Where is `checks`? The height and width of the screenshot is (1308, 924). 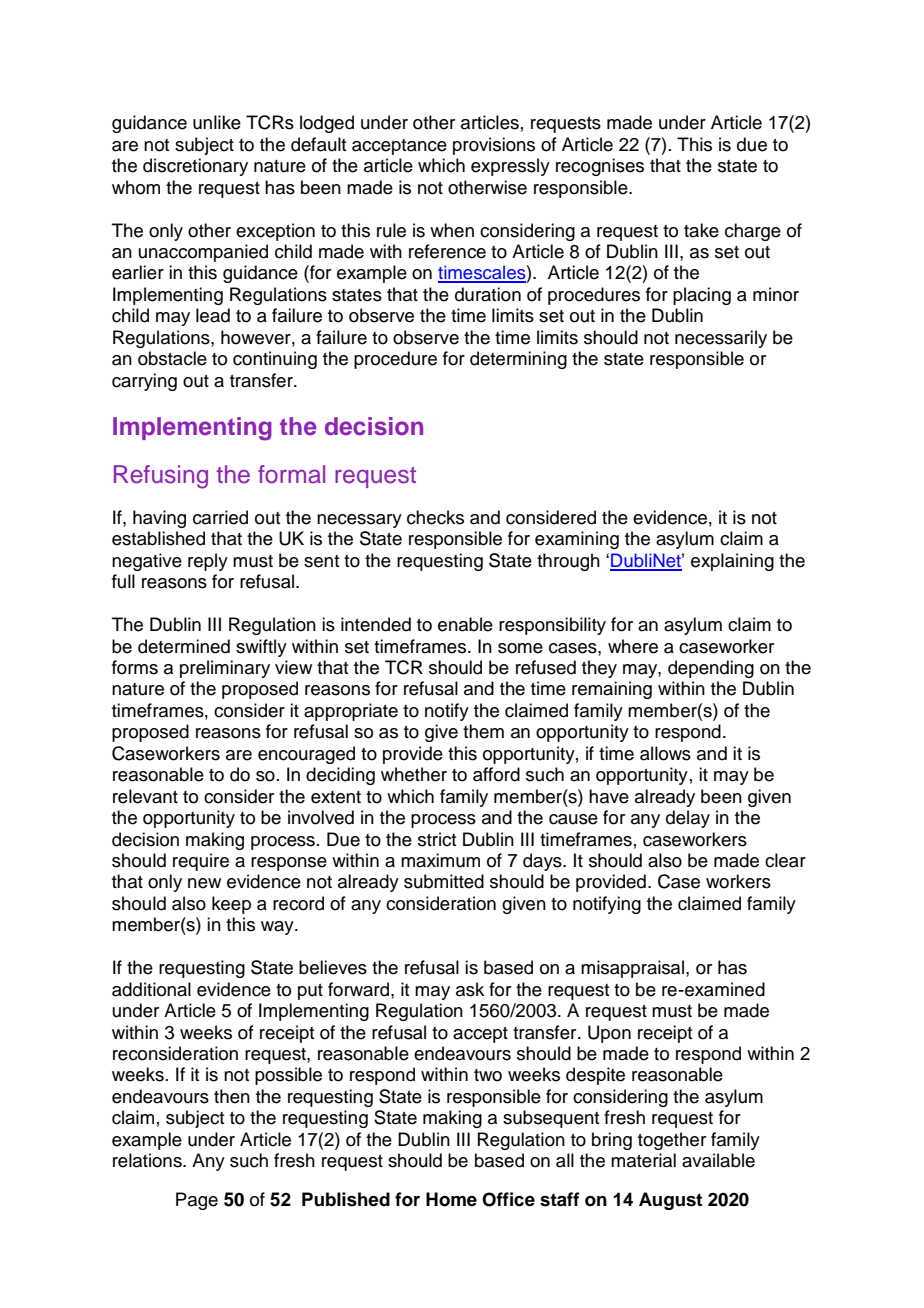 checks is located at coordinates (435, 517).
